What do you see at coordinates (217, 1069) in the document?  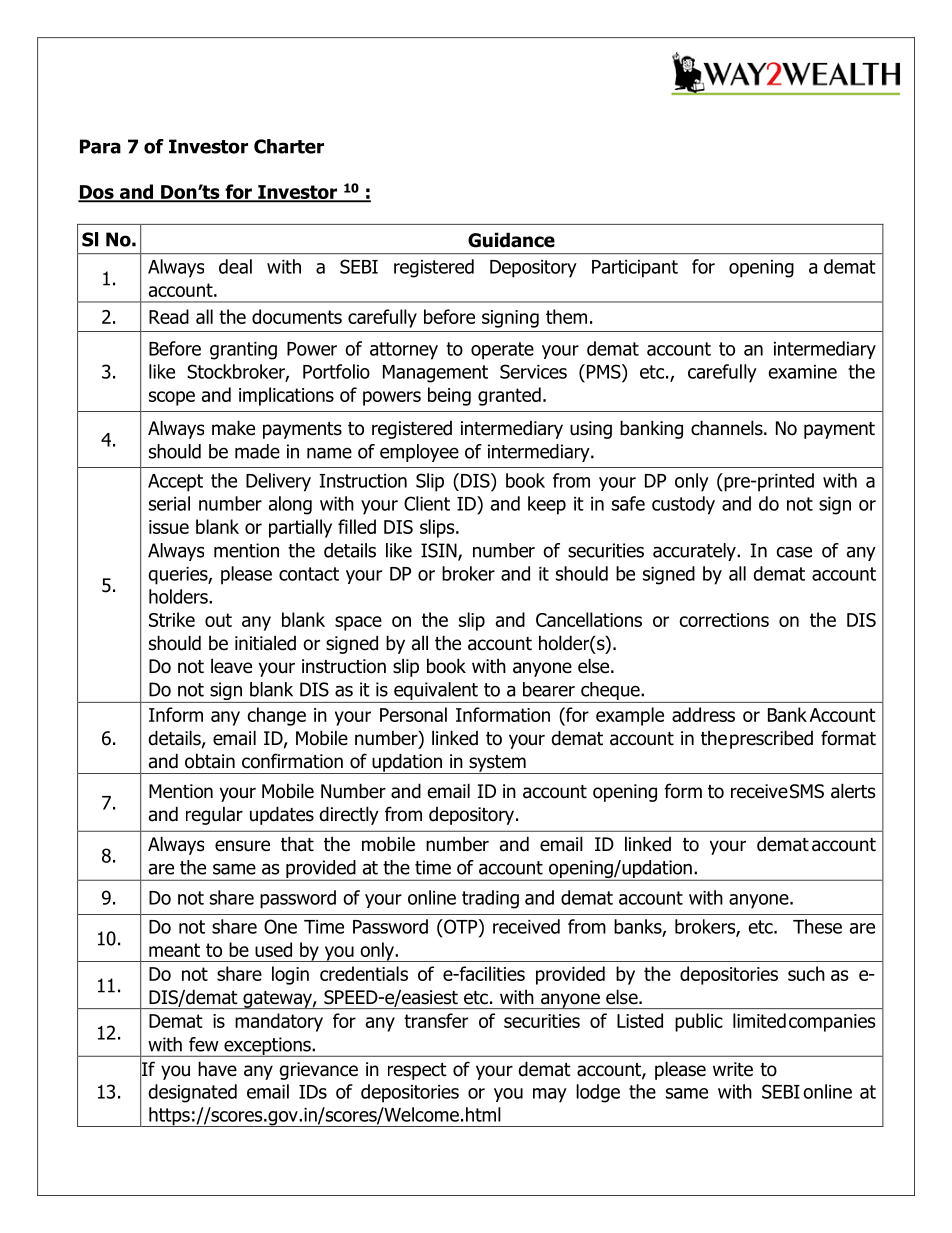 I see `have` at bounding box center [217, 1069].
